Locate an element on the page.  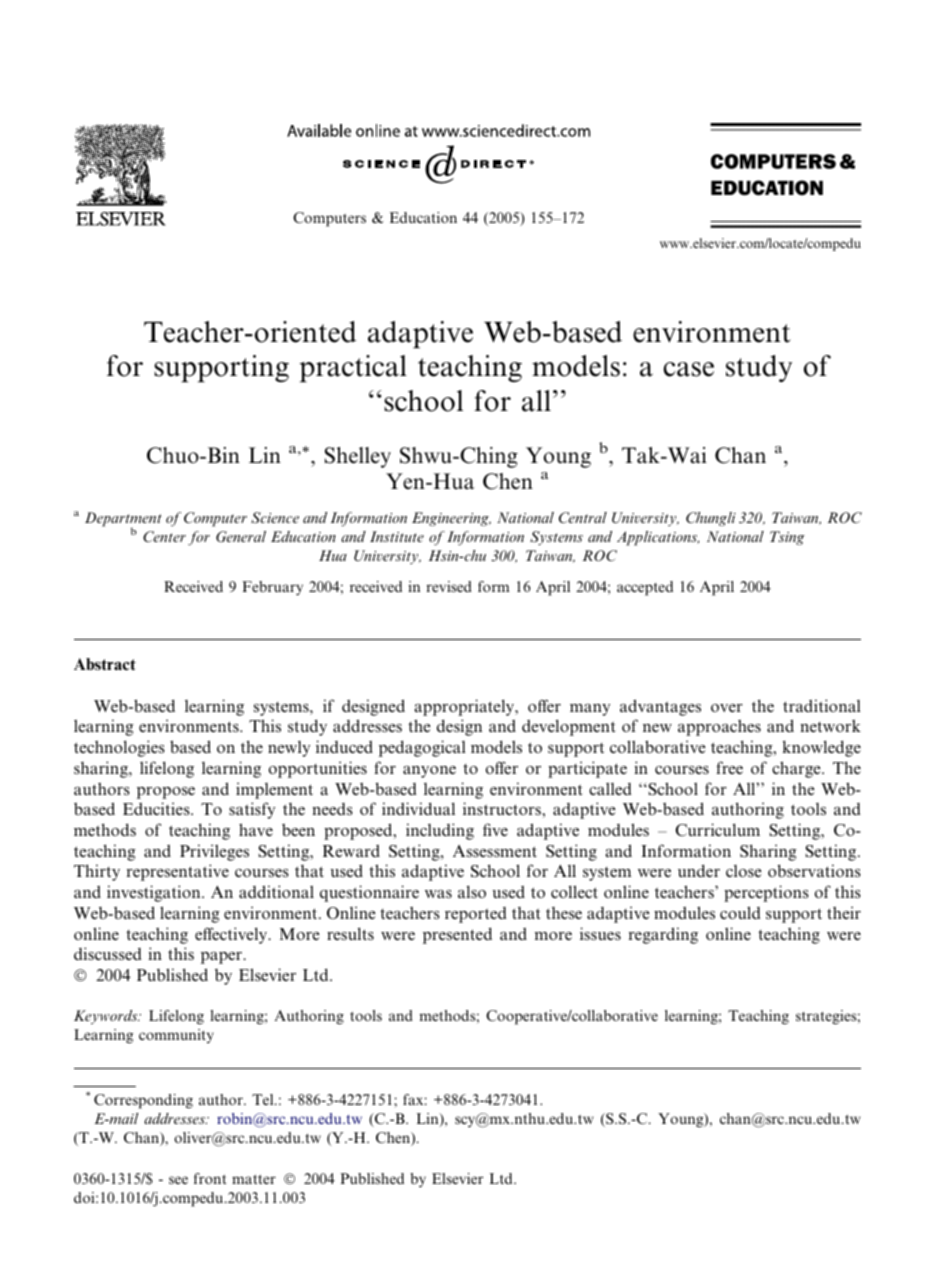
perceptions is located at coordinates (766, 893).
